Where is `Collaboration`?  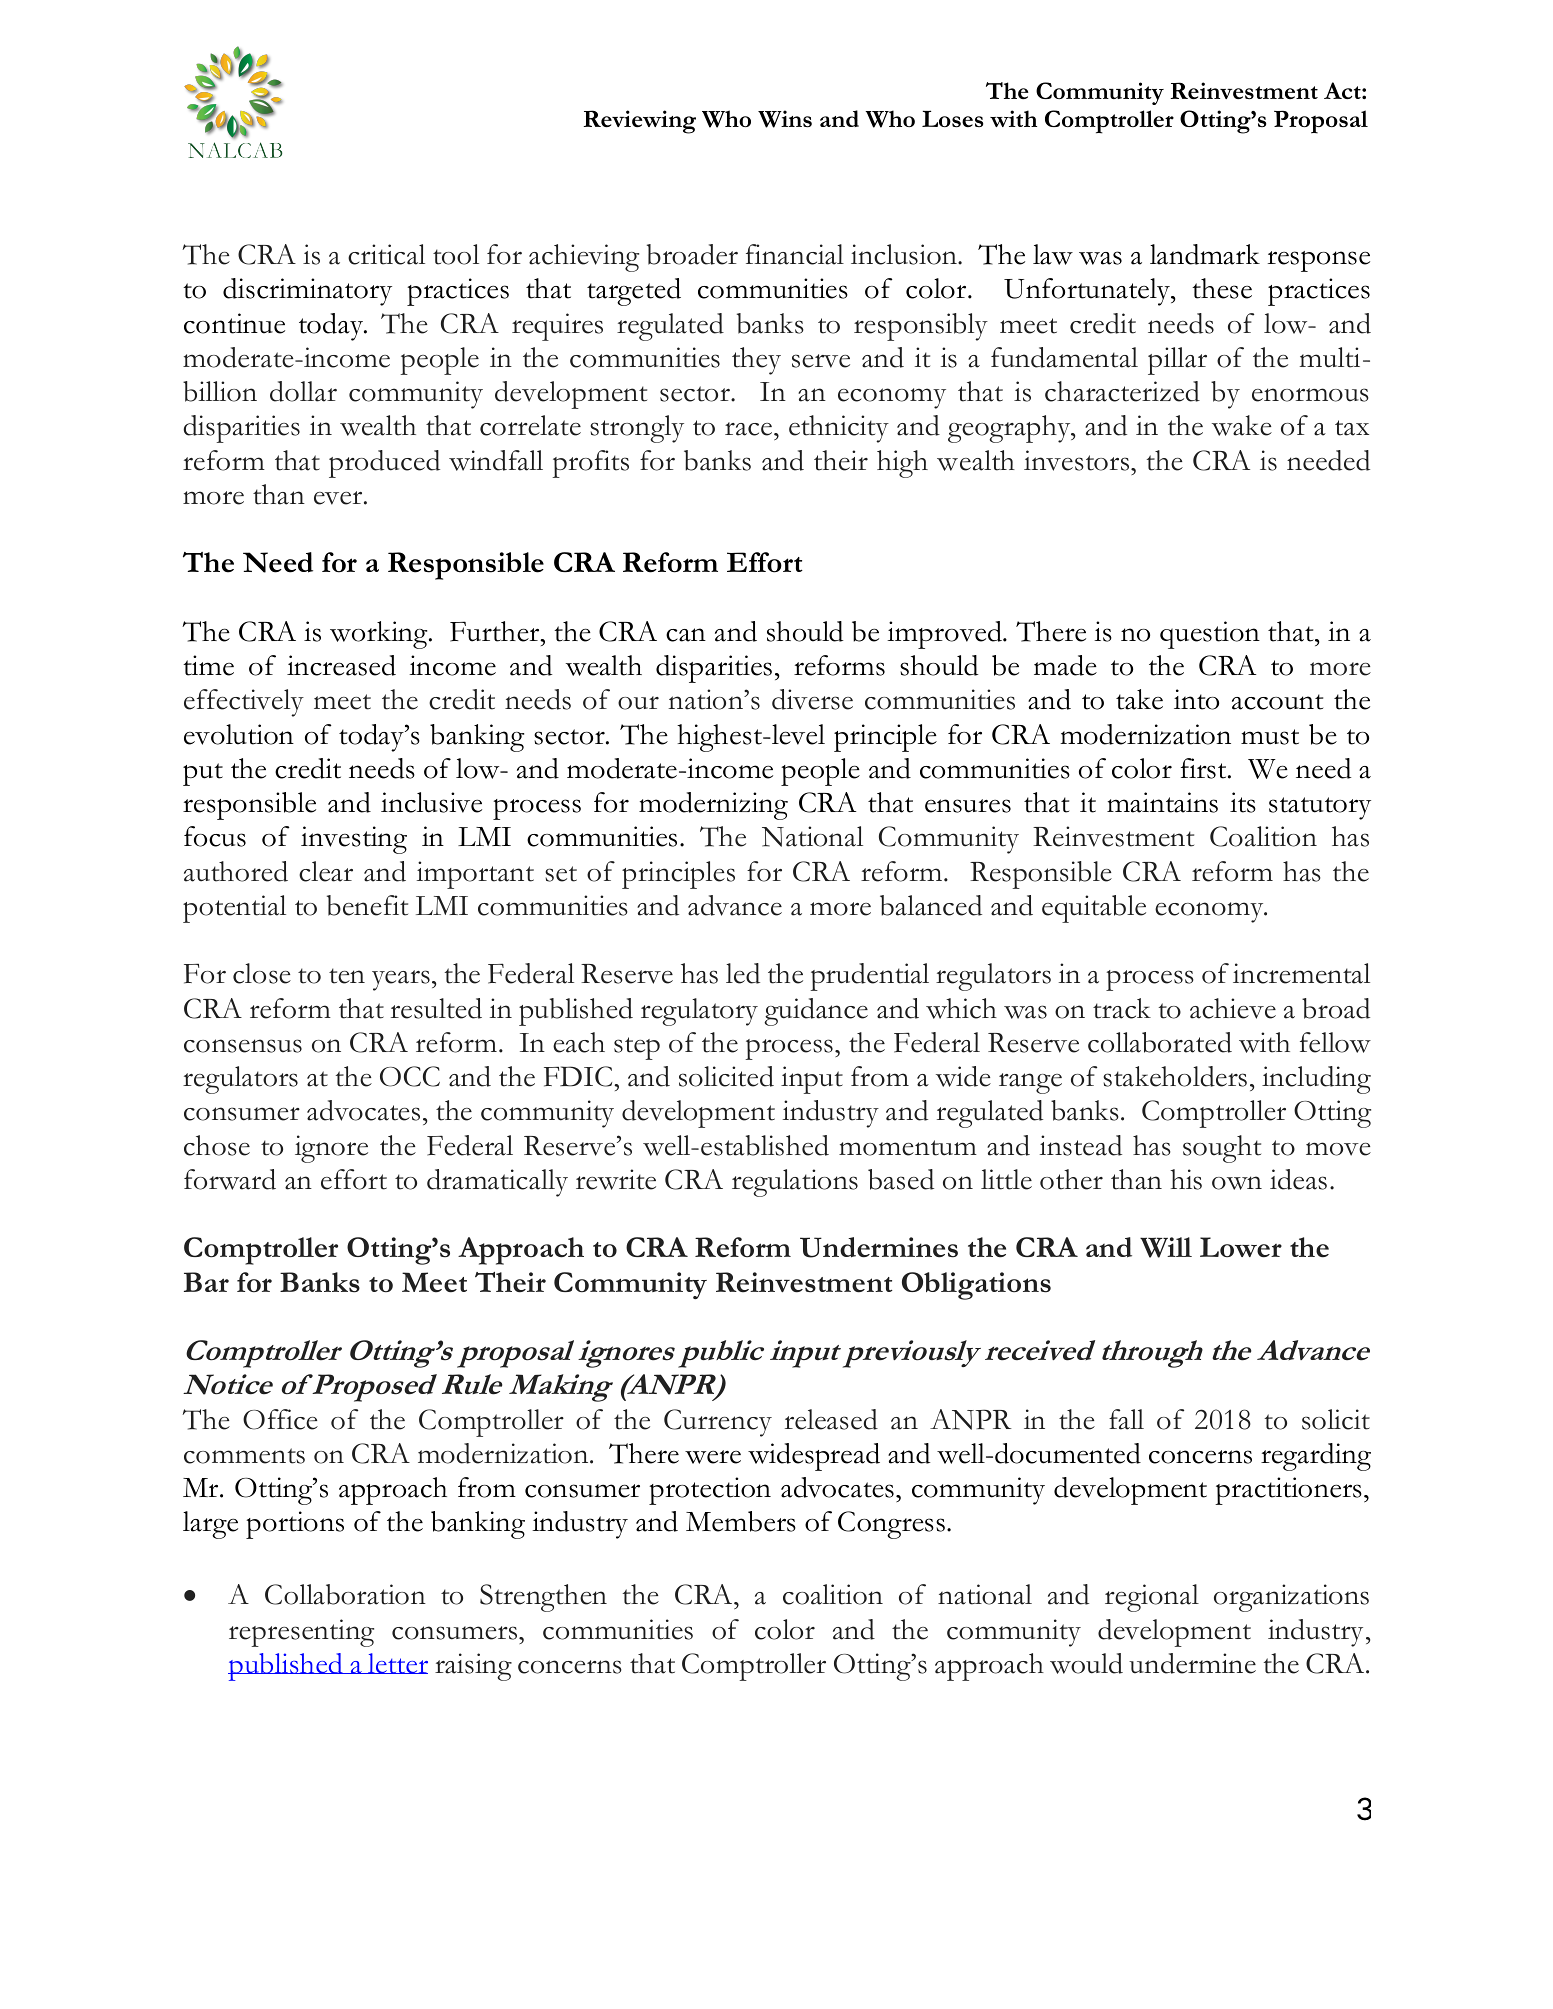 Collaboration is located at coordinates (345, 1594).
